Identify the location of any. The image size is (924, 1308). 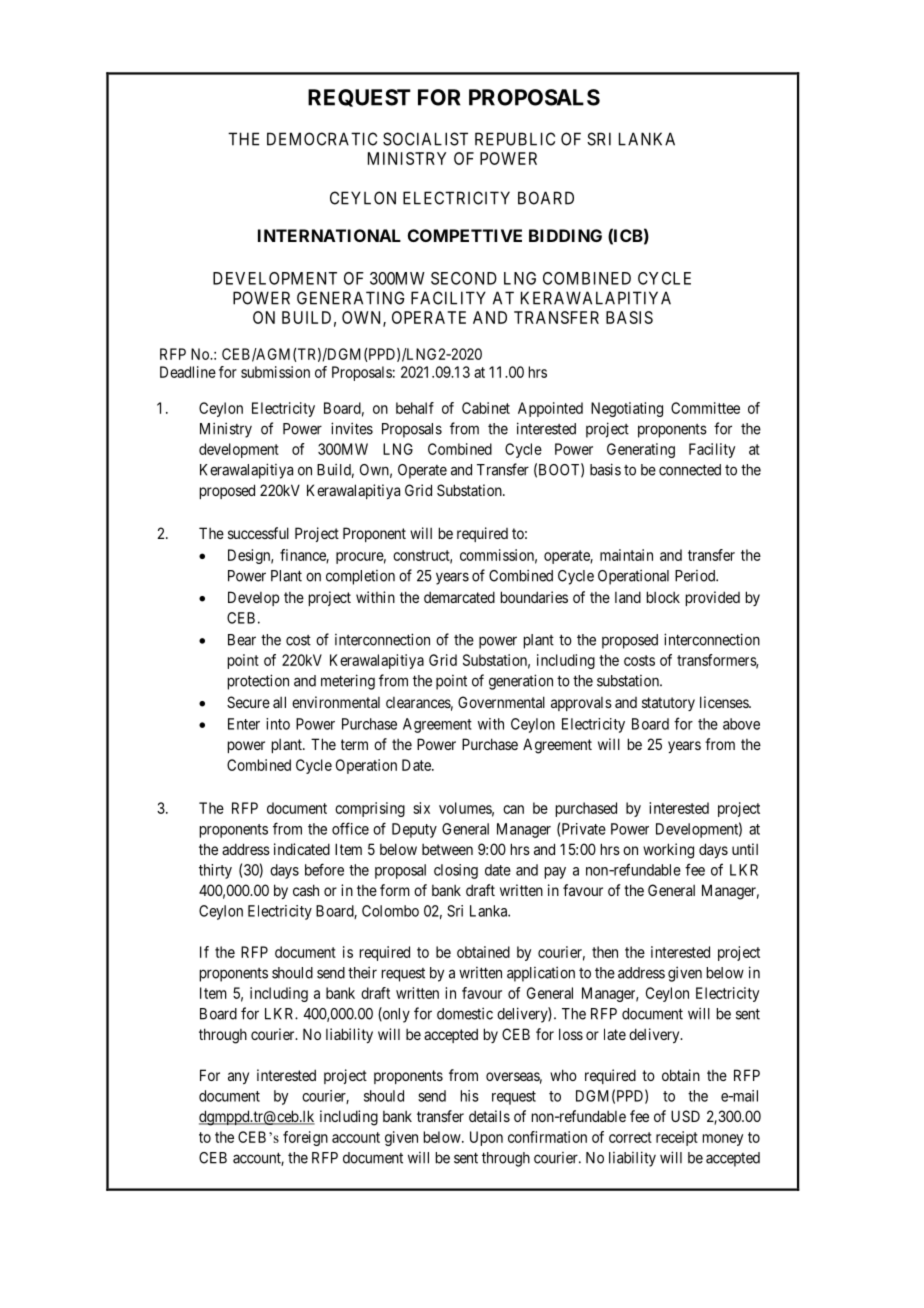
(238, 1078).
